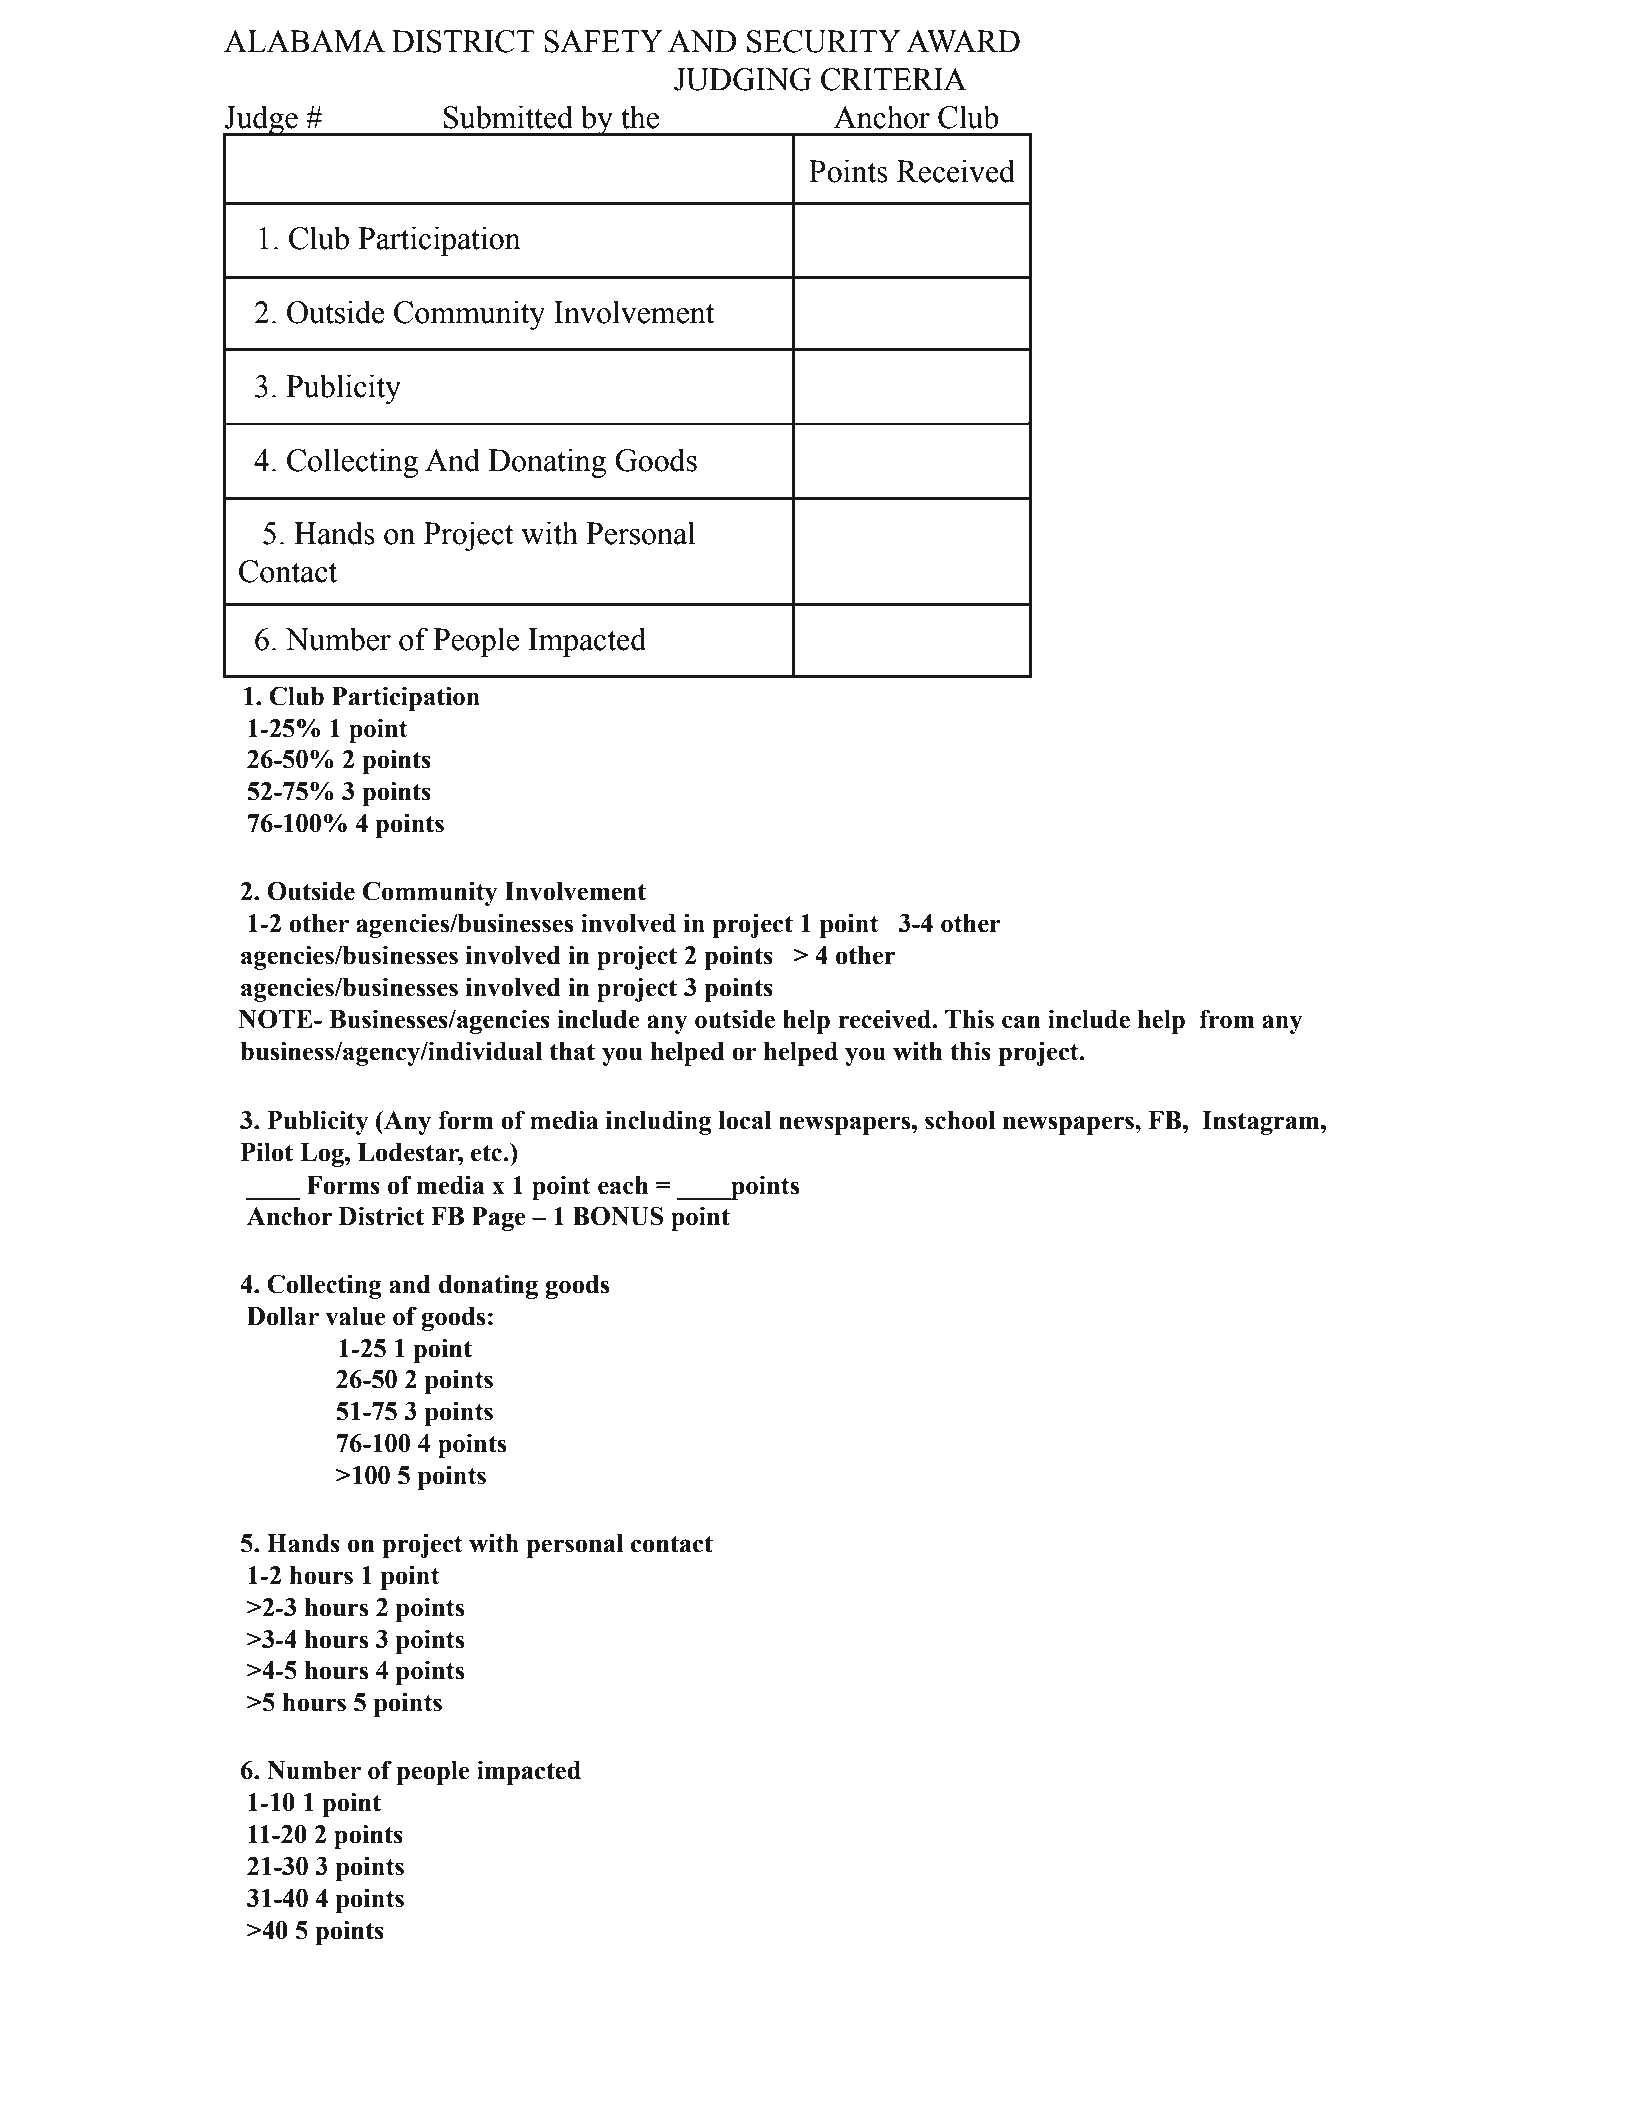 The image size is (1627, 2105). What do you see at coordinates (355, 1316) in the screenshot?
I see `value` at bounding box center [355, 1316].
